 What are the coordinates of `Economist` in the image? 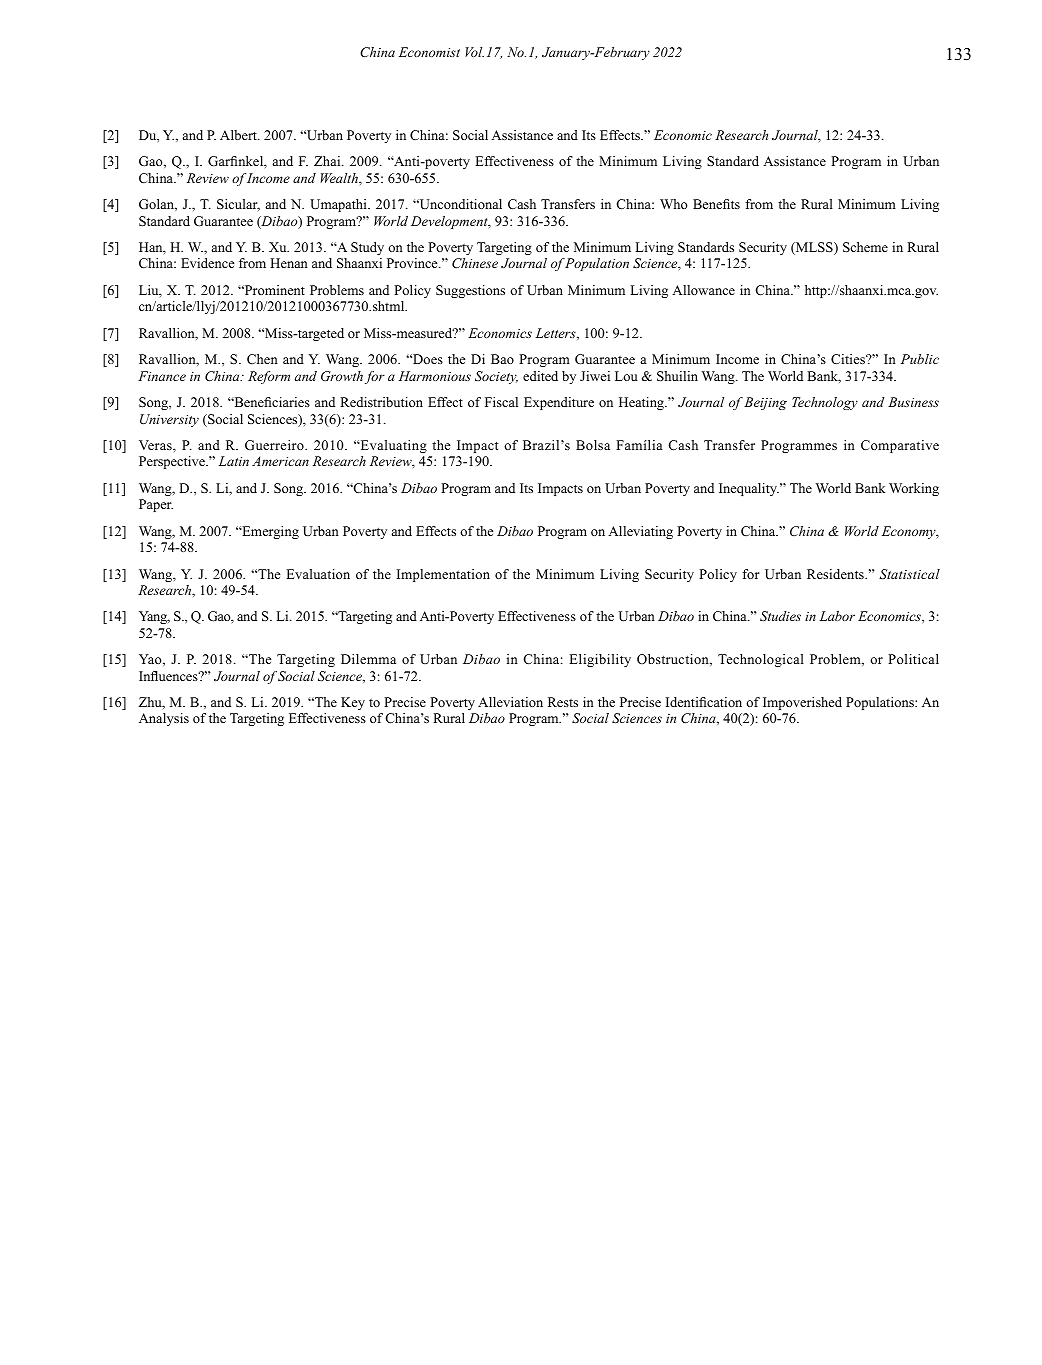 It's located at (429, 52).
